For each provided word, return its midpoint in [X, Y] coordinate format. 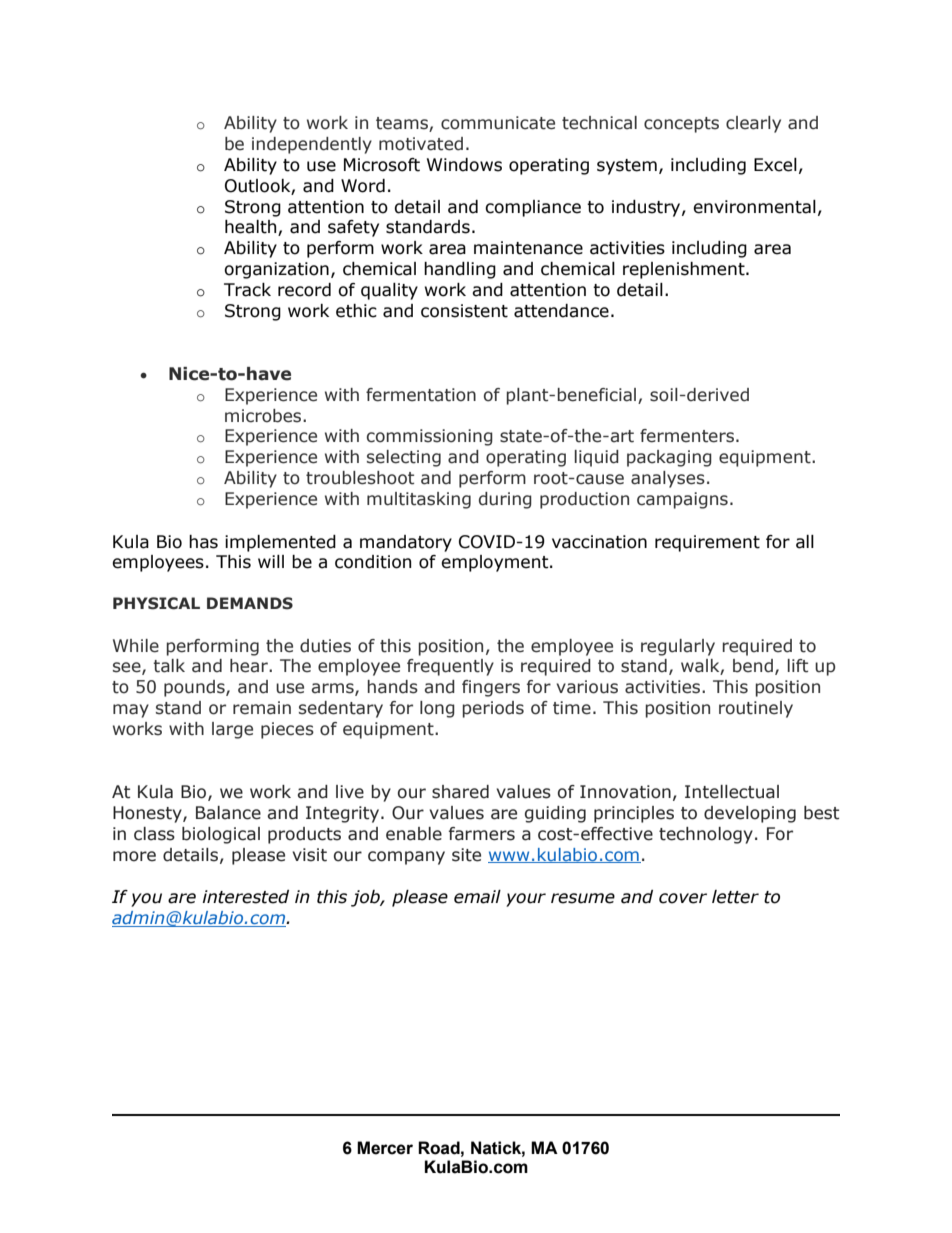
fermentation [421, 395]
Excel [775, 165]
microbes [264, 416]
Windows [464, 165]
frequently [450, 667]
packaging [669, 458]
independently [312, 145]
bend [753, 666]
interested [245, 897]
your [526, 900]
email [477, 897]
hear [250, 666]
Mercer [385, 1148]
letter [735, 897]
